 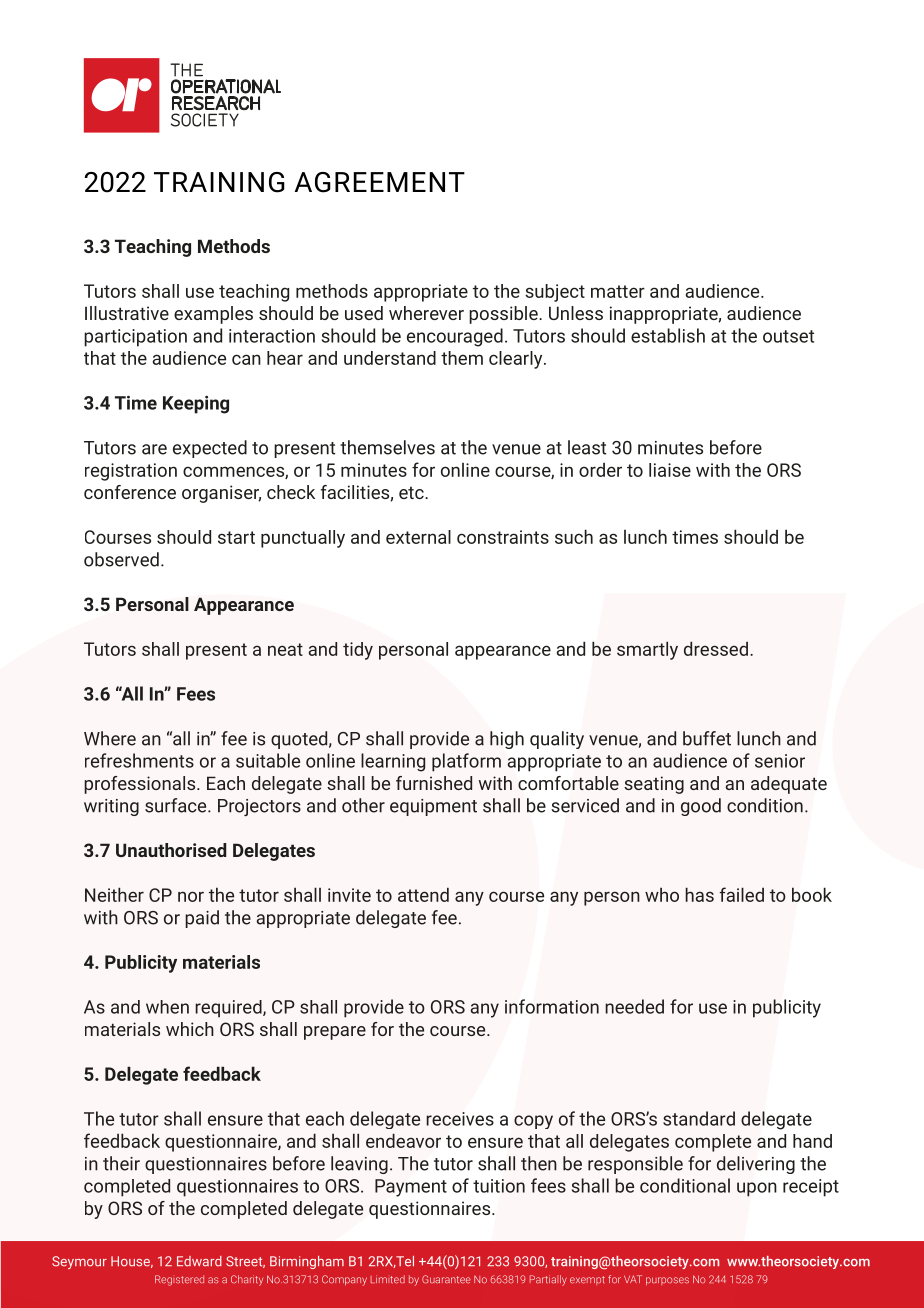 What do you see at coordinates (199, 1261) in the image?
I see `Edward` at bounding box center [199, 1261].
